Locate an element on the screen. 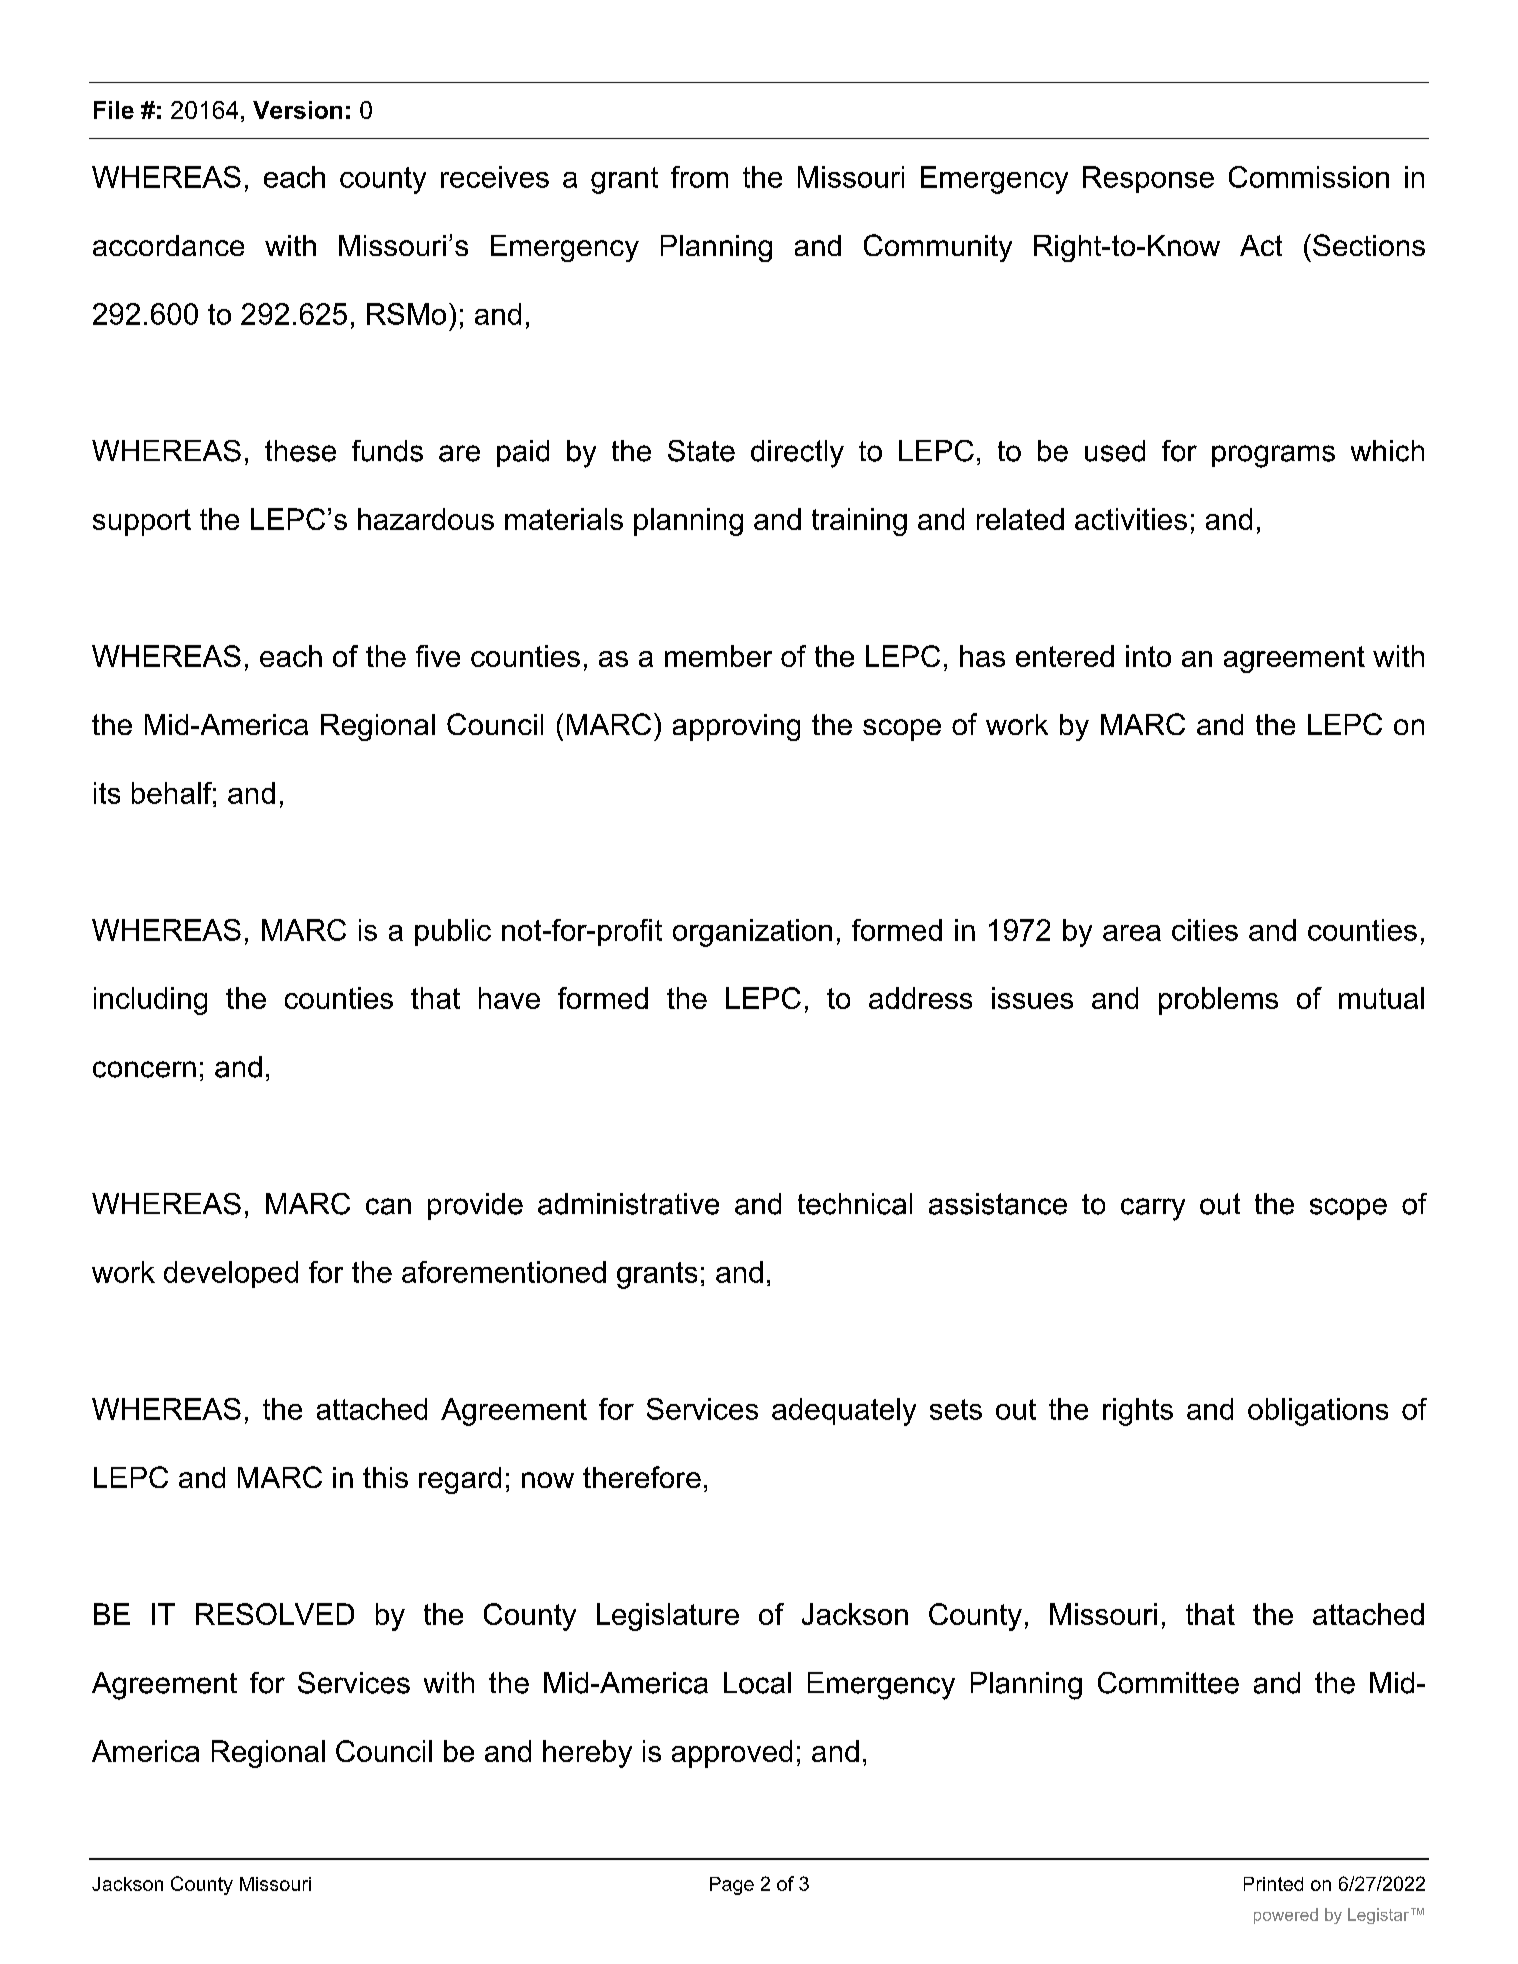 The width and height of the screenshot is (1518, 1964). Version is located at coordinates (297, 110).
